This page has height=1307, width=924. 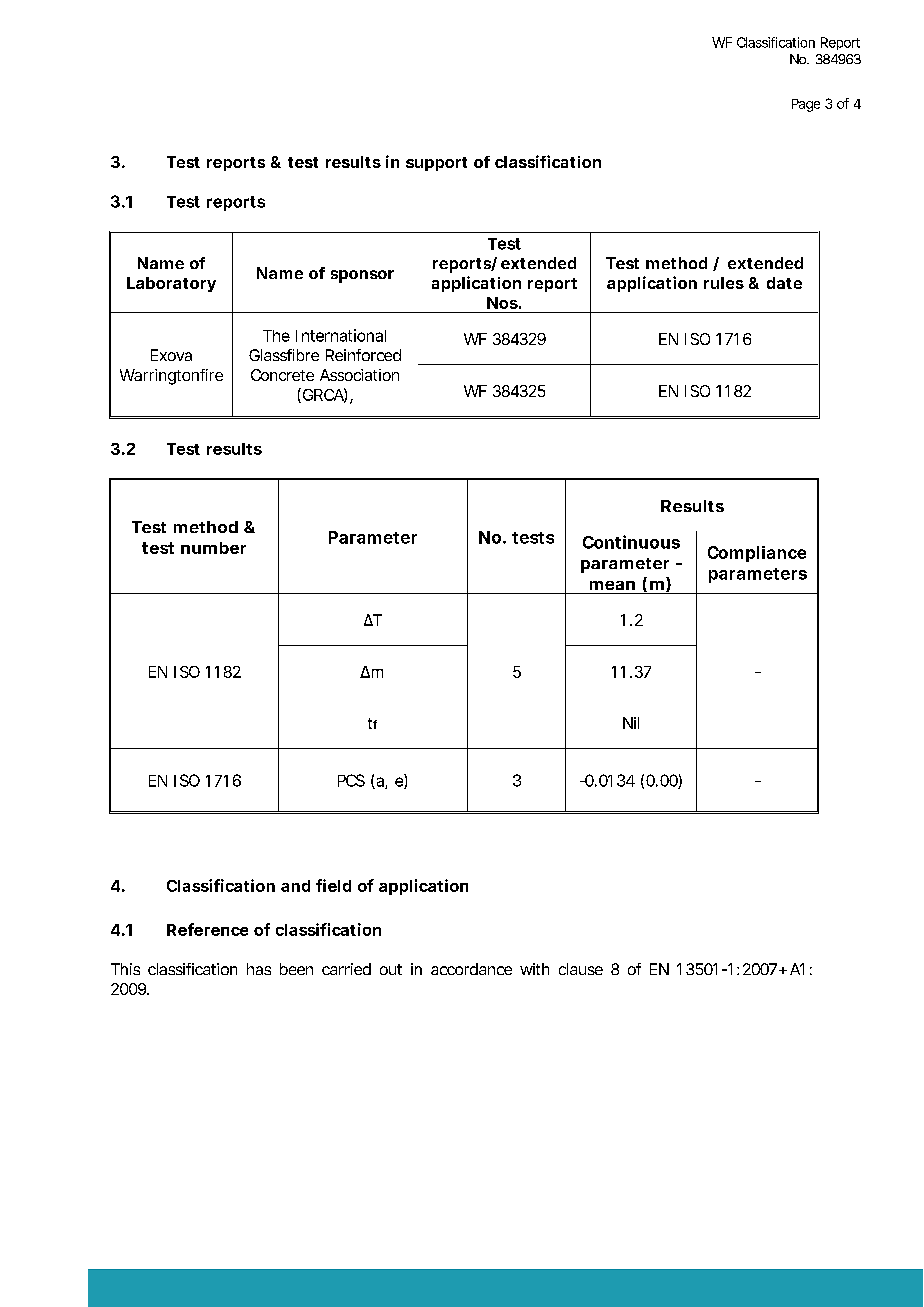 What do you see at coordinates (207, 929) in the page?
I see `Reference` at bounding box center [207, 929].
